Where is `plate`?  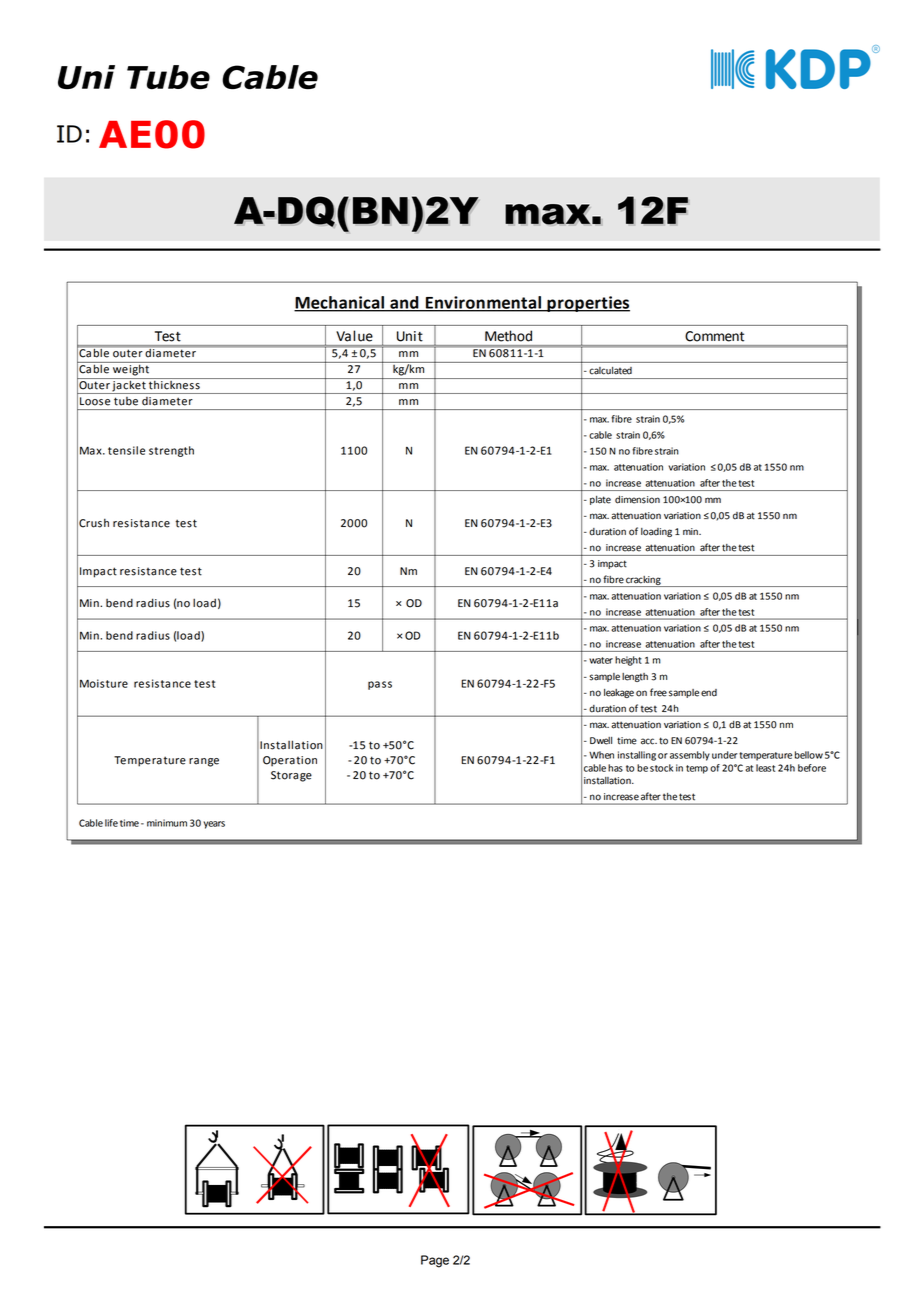 plate is located at coordinates (600, 500).
